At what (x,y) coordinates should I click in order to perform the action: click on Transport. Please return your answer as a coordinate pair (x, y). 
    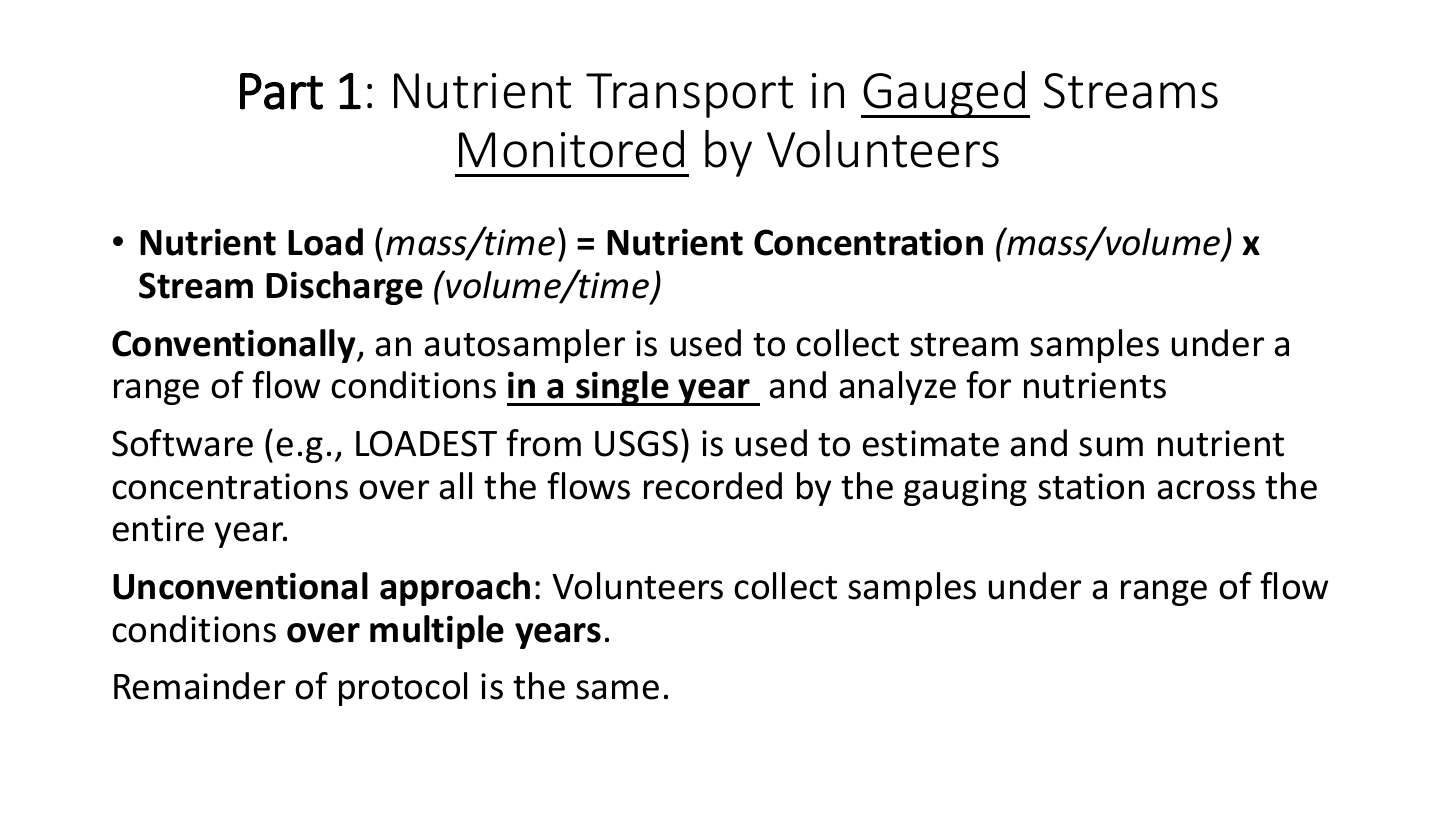
    Looking at the image, I should click on (689, 95).
